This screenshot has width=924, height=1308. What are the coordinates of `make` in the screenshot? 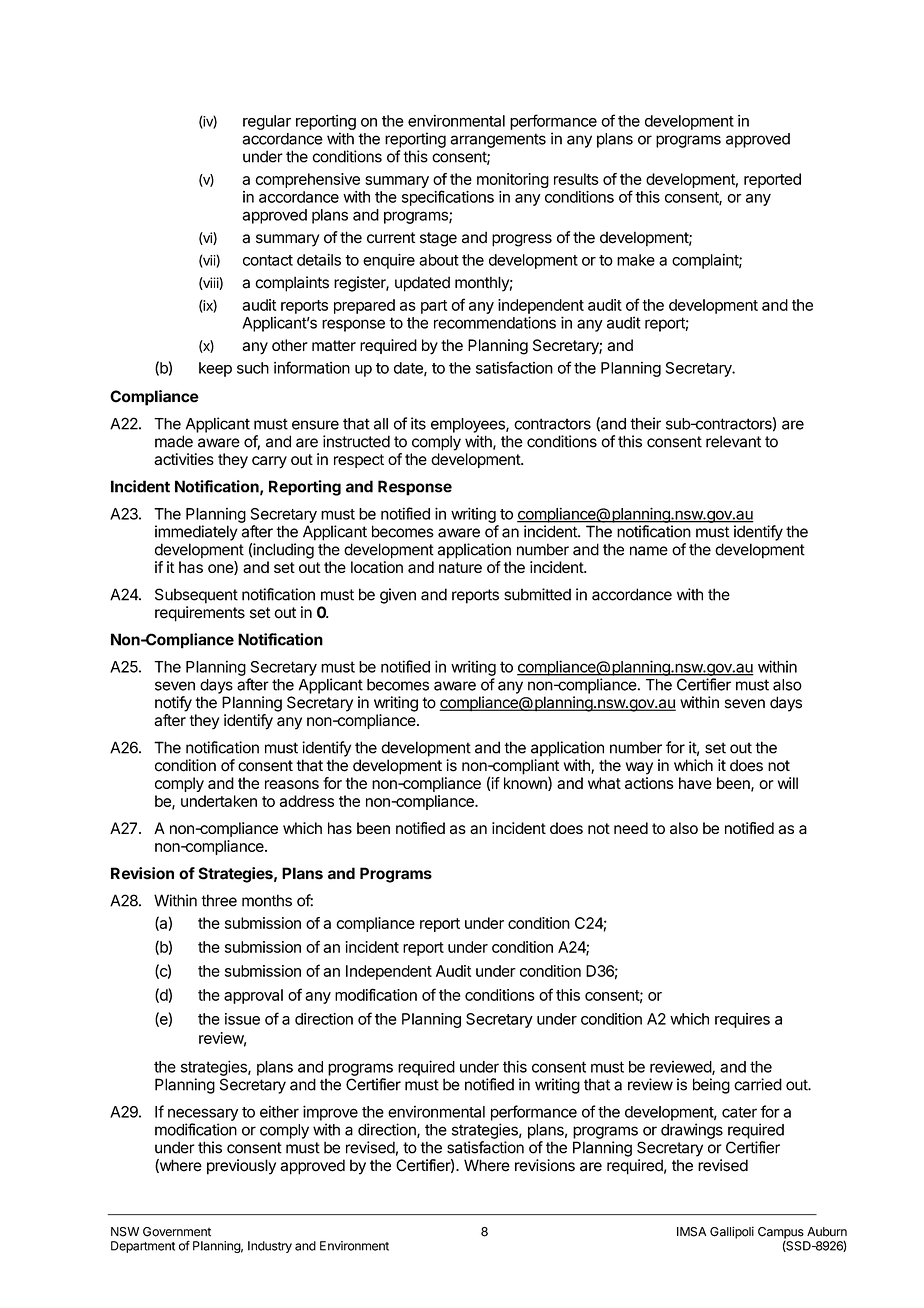 It's located at (636, 260).
